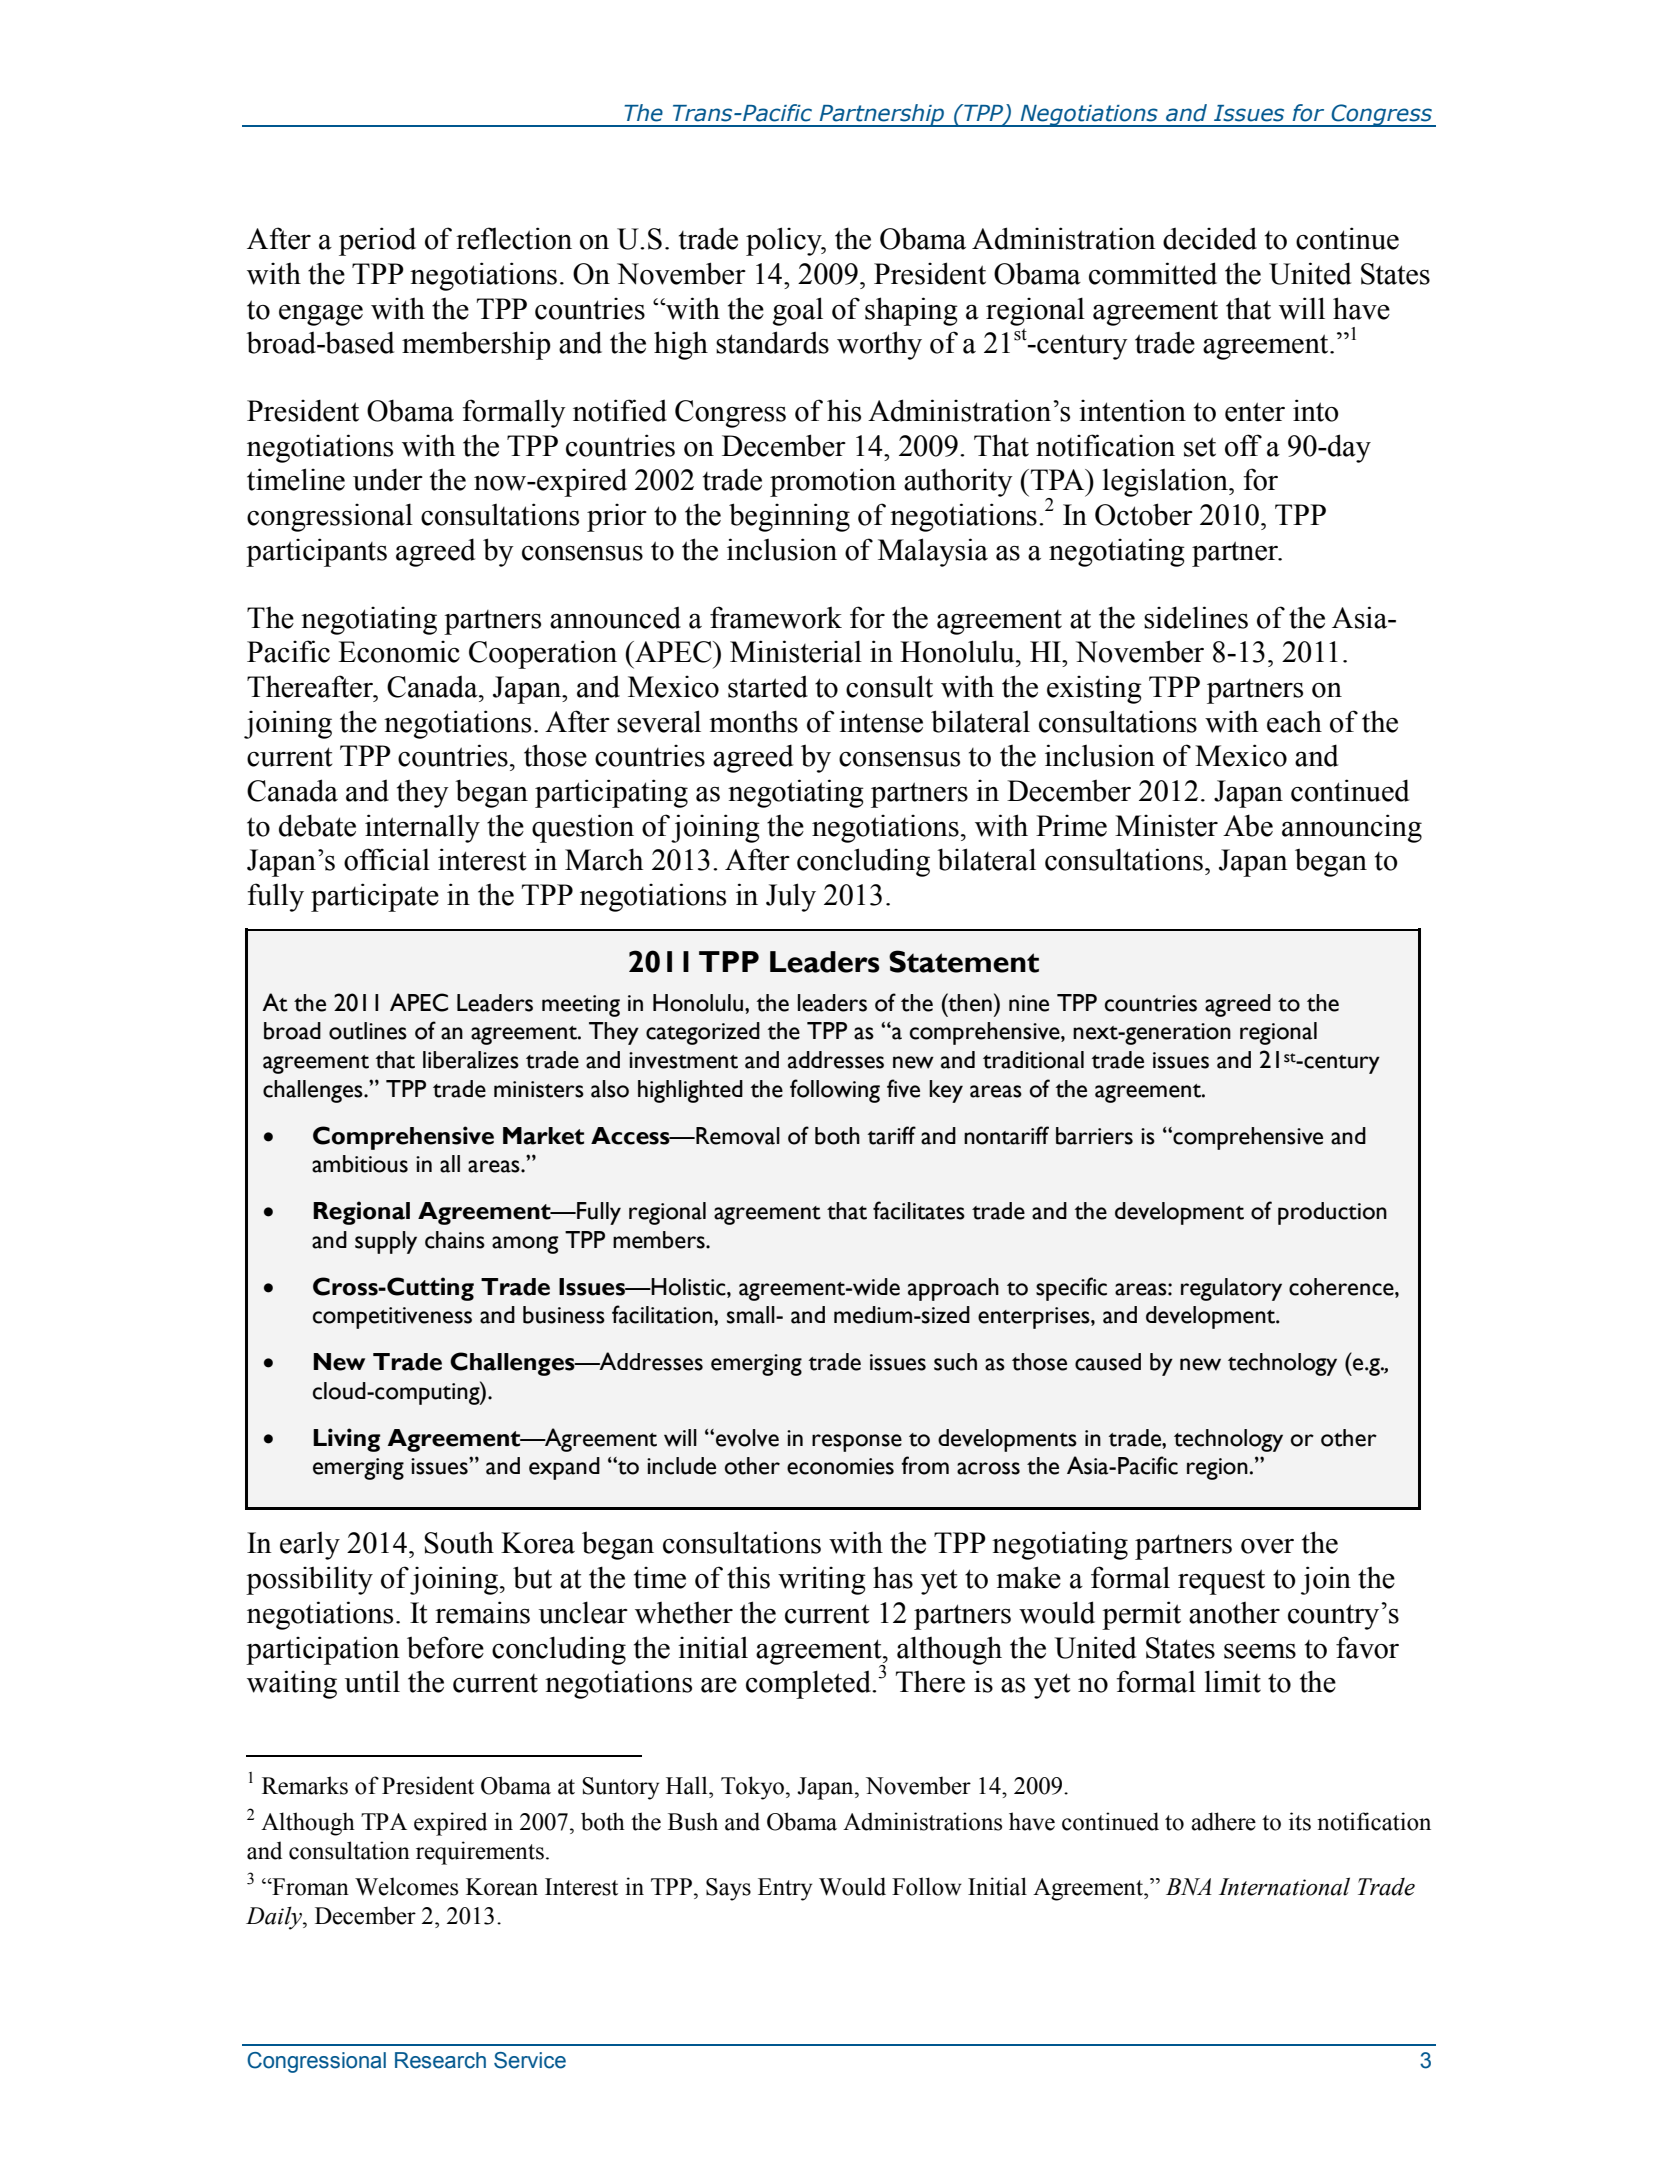  I want to click on over, so click(1267, 1546).
